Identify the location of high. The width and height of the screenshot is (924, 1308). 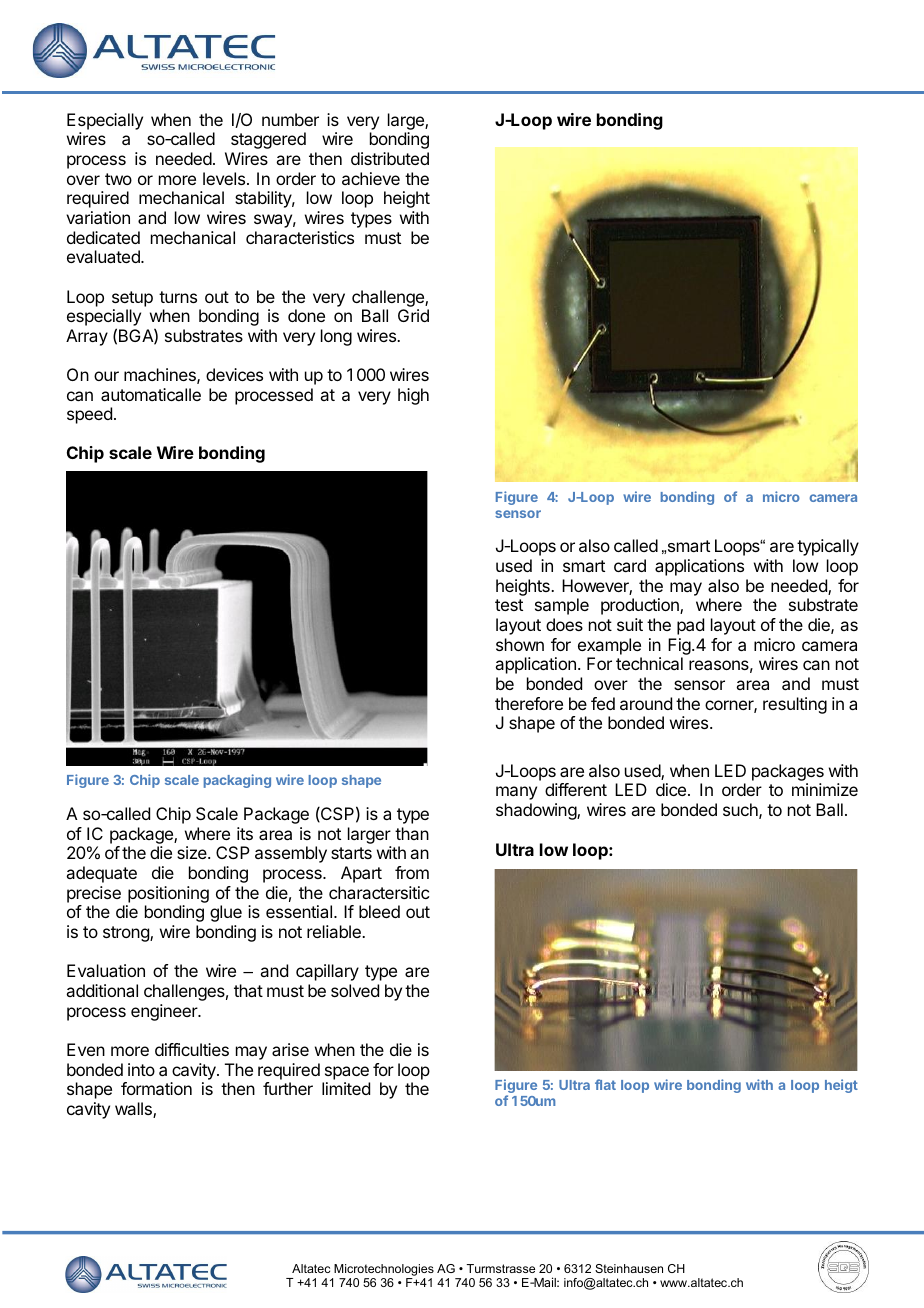
(413, 396).
